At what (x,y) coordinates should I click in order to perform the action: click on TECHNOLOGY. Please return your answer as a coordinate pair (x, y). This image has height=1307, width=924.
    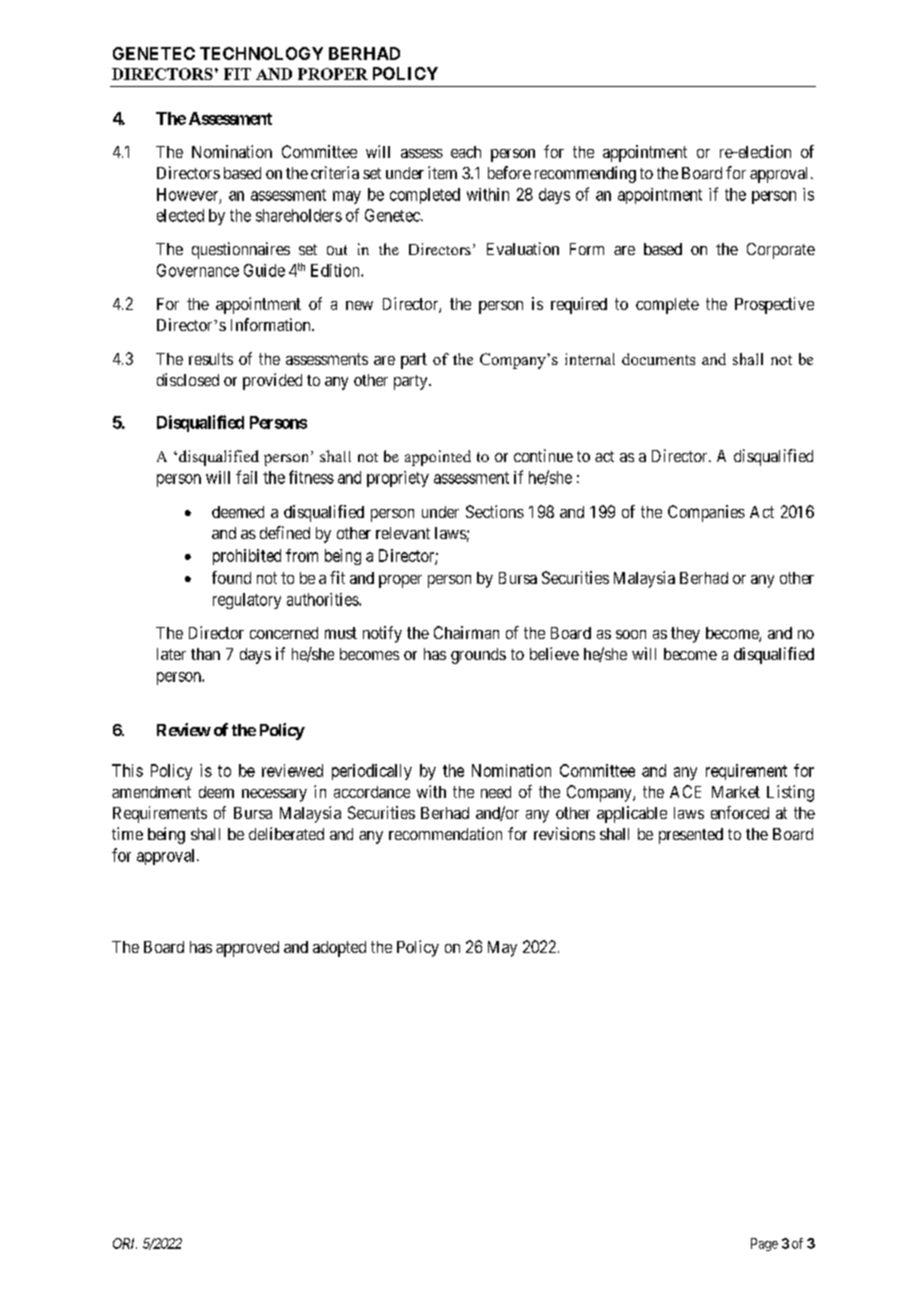
    Looking at the image, I should click on (261, 53).
